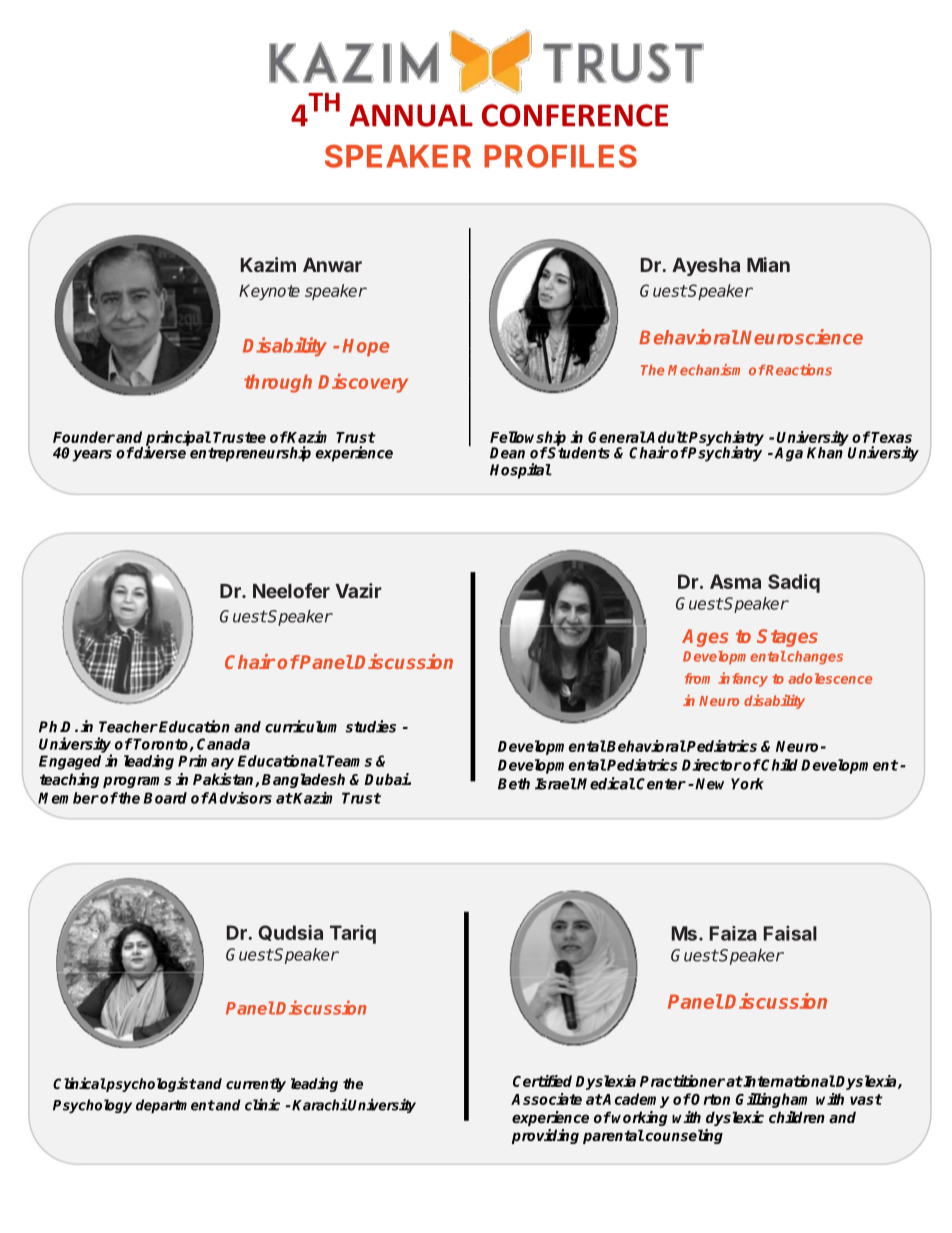  I want to click on Mian, so click(768, 264).
